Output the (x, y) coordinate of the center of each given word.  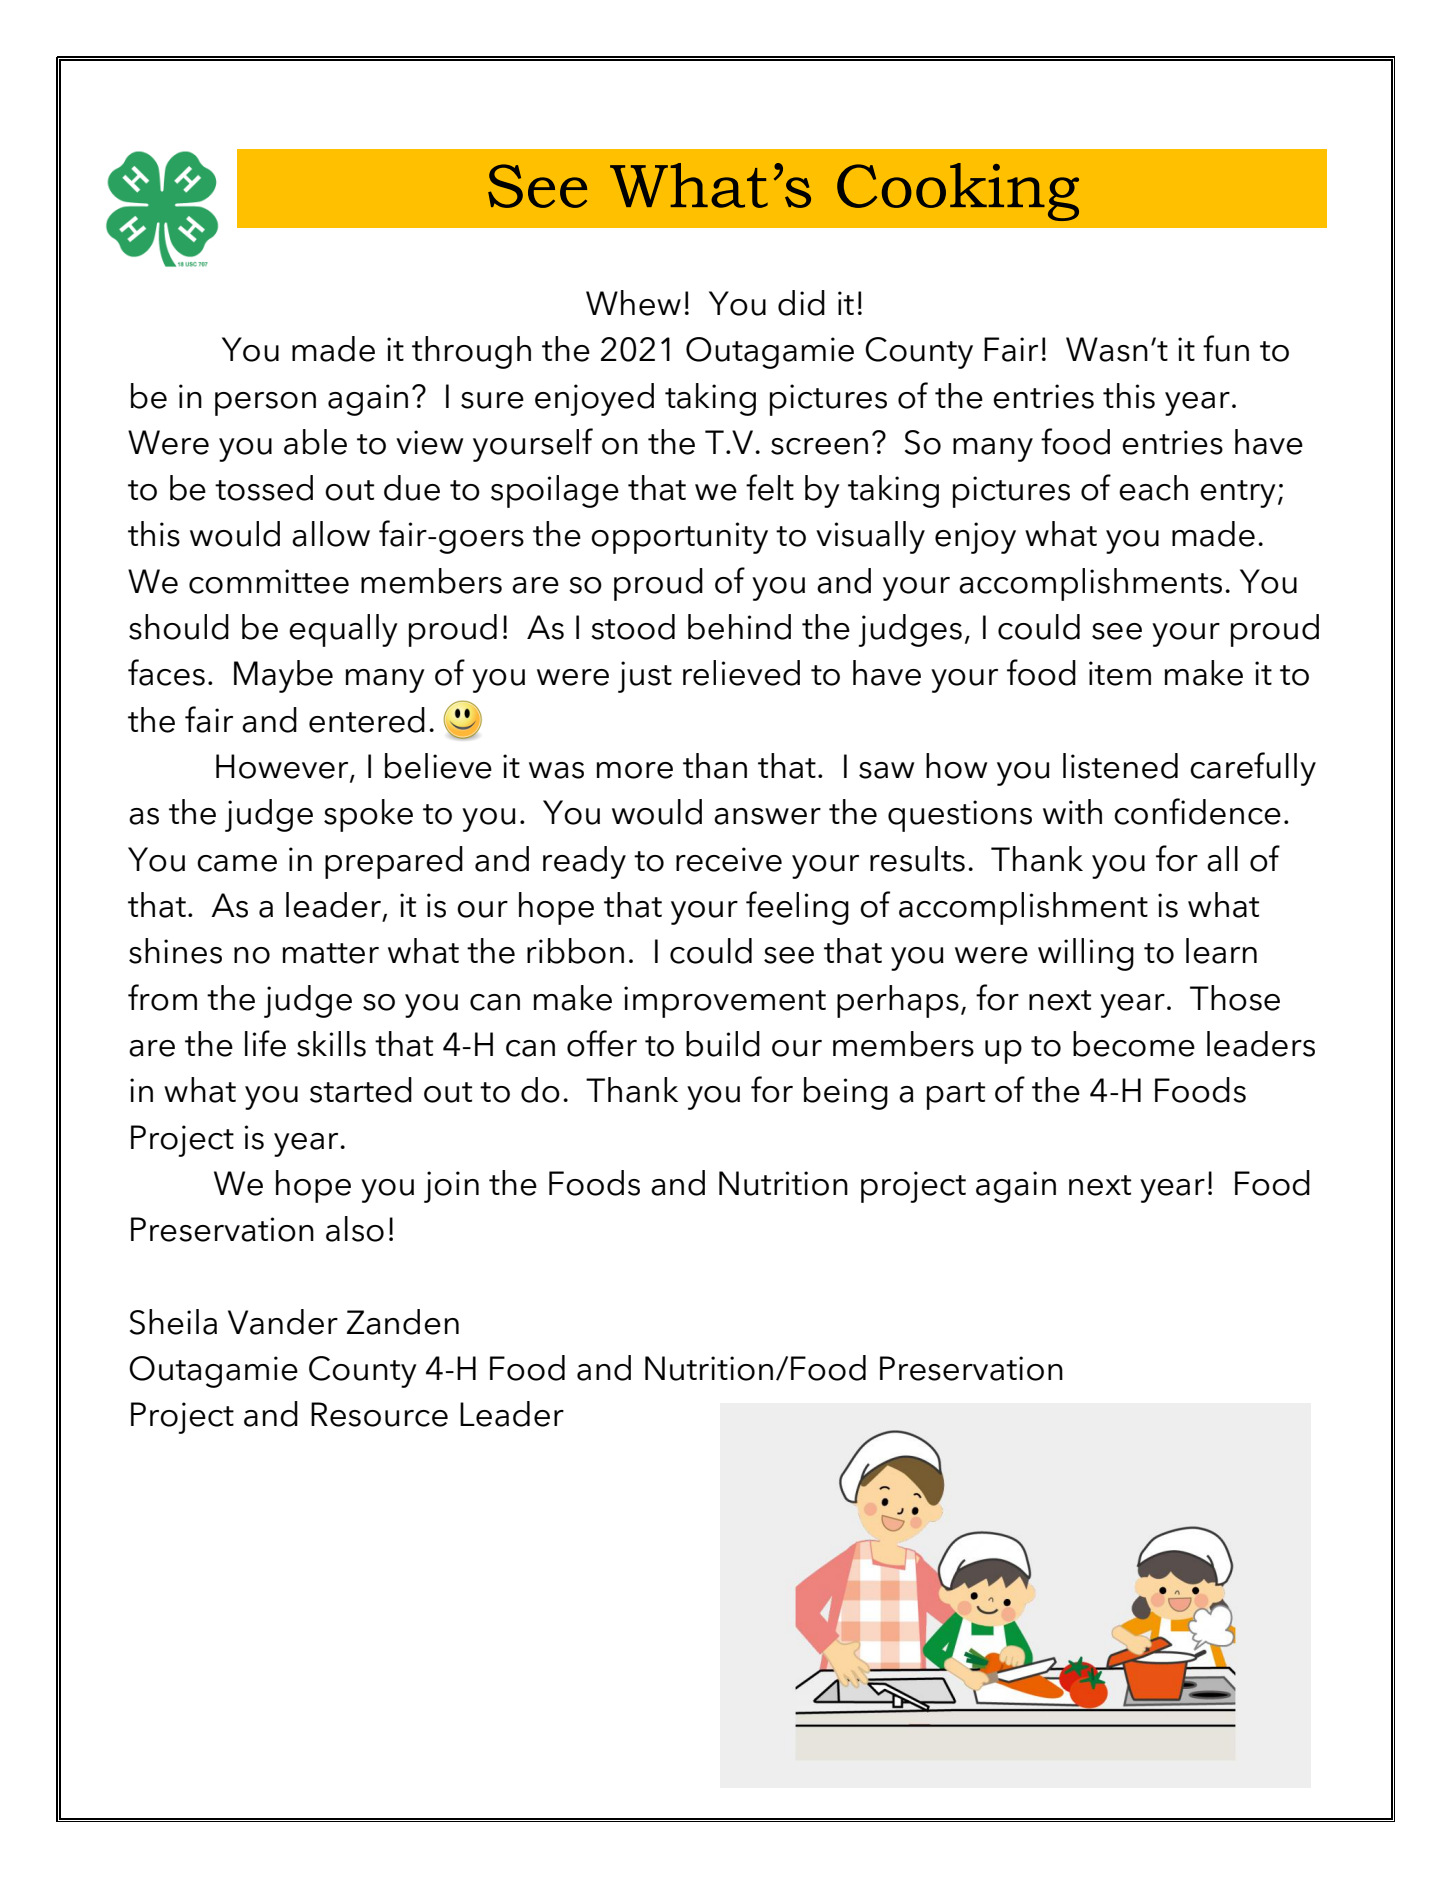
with (1072, 811)
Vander (283, 1322)
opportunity (679, 538)
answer (767, 816)
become (1134, 1044)
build (723, 1044)
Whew (633, 303)
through (471, 352)
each (1153, 488)
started (361, 1090)
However (283, 767)
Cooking (958, 192)
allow (331, 534)
